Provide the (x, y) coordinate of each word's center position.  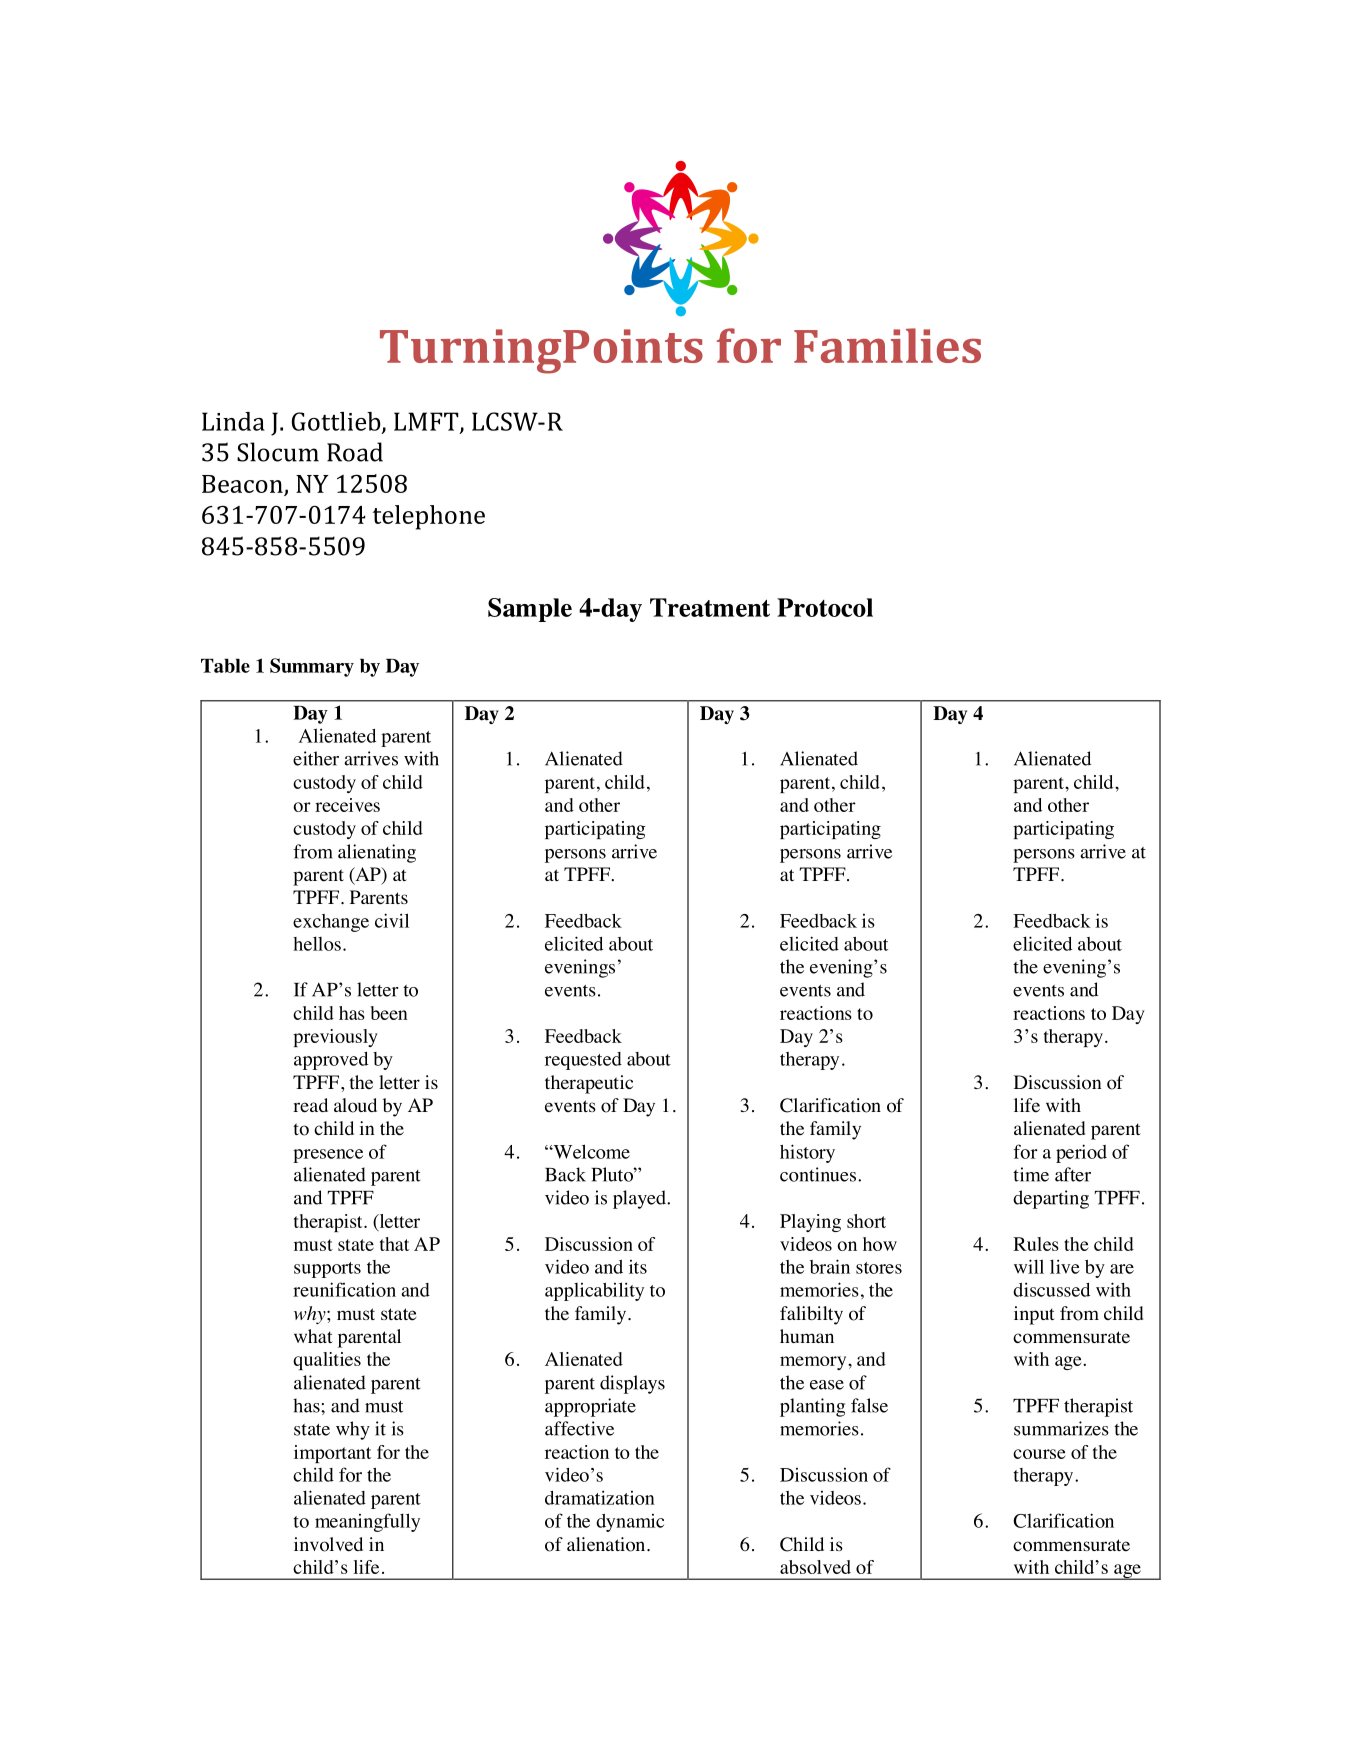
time (1031, 1174)
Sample (530, 610)
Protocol (825, 607)
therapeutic (589, 1084)
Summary (312, 667)
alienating (377, 853)
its (638, 1267)
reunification (344, 1289)
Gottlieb (337, 422)
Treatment (710, 607)
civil (392, 920)
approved (331, 1061)
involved (328, 1544)
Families (887, 345)
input (1034, 1315)
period (1081, 1153)
